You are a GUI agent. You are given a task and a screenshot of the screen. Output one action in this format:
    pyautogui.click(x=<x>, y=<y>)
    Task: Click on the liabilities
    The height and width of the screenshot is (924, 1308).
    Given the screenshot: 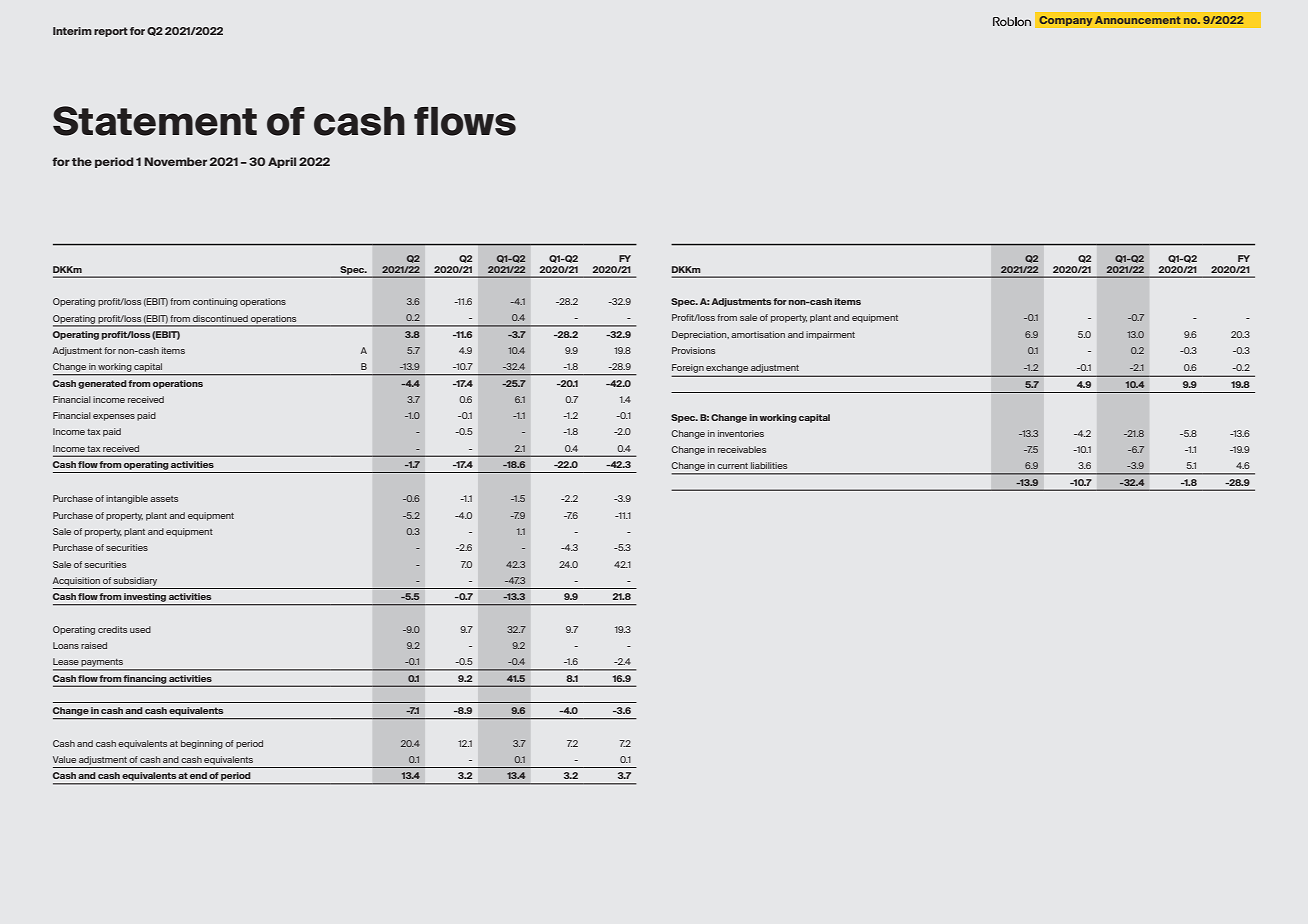 What is the action you would take?
    pyautogui.click(x=769, y=465)
